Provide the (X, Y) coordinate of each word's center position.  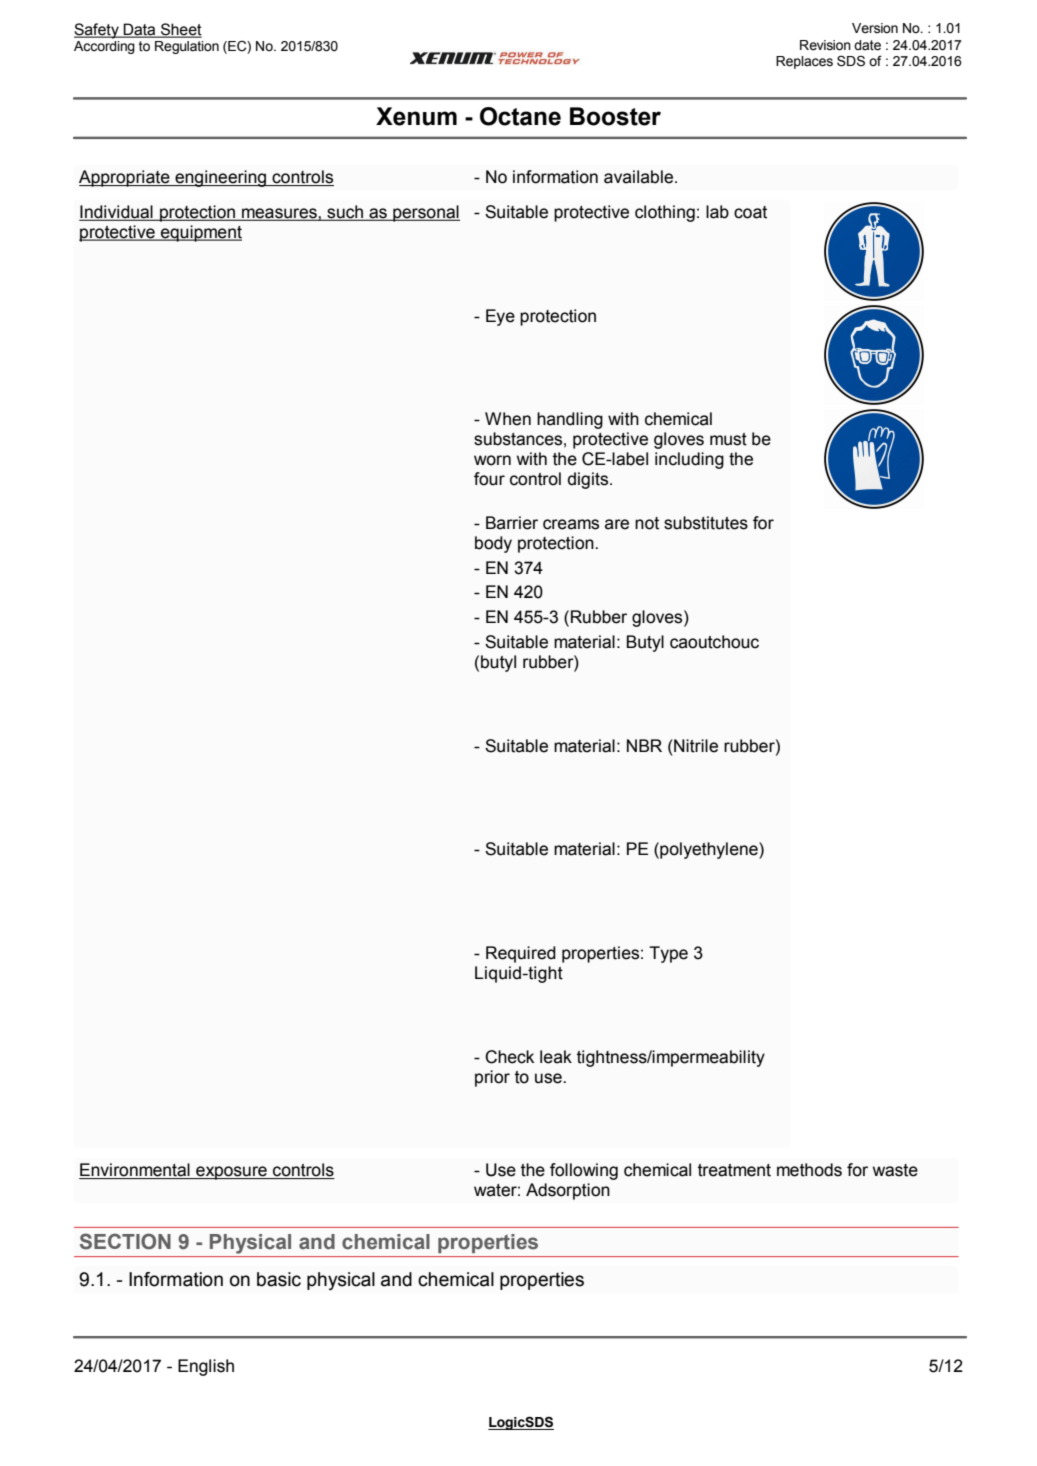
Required (521, 954)
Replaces (804, 62)
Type (668, 954)
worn (492, 460)
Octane (520, 116)
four (489, 479)
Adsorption (568, 1191)
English (206, 1367)
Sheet (180, 30)
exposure (231, 1173)
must (728, 439)
